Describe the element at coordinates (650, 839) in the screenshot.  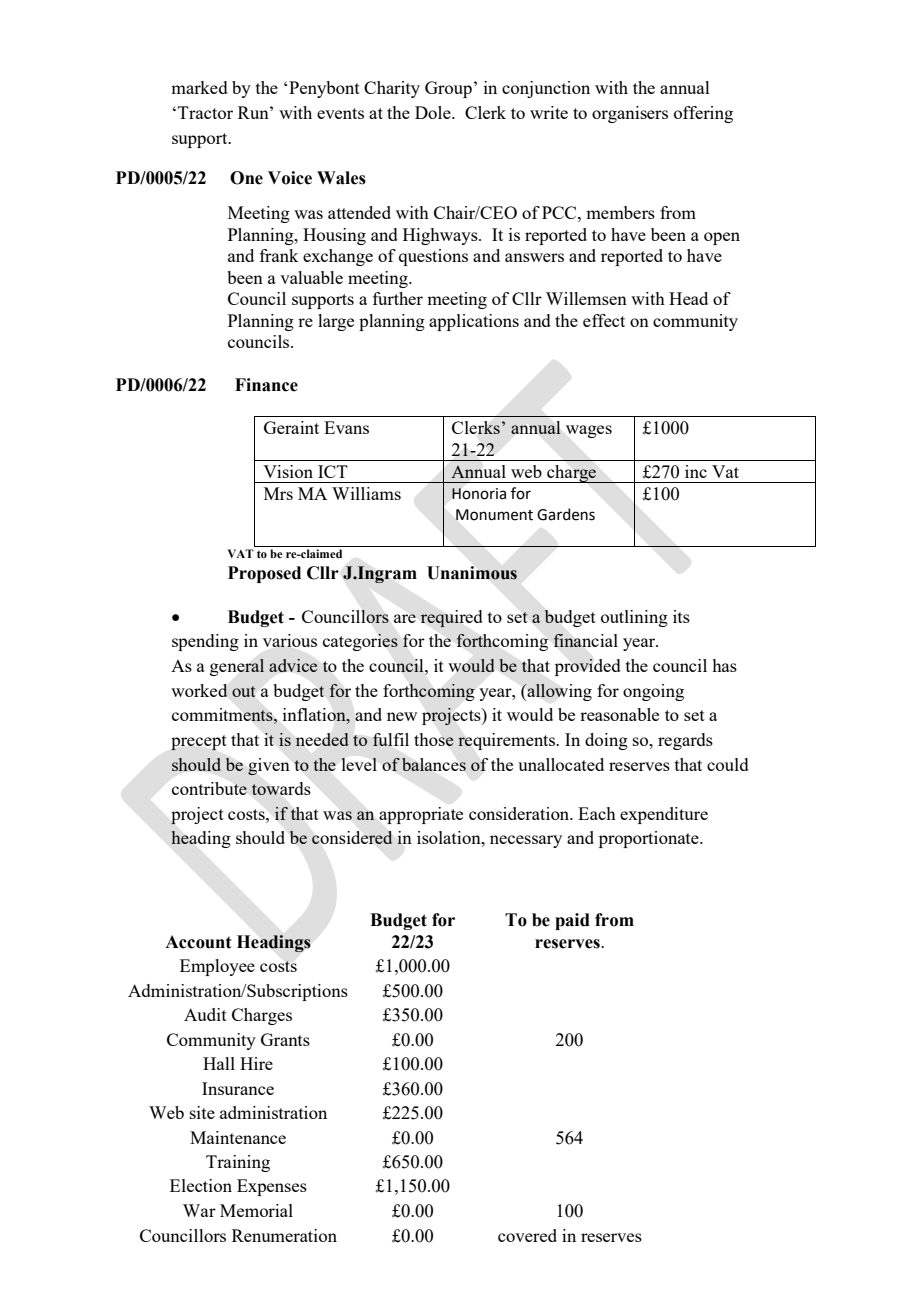
I see `proportionate` at that location.
